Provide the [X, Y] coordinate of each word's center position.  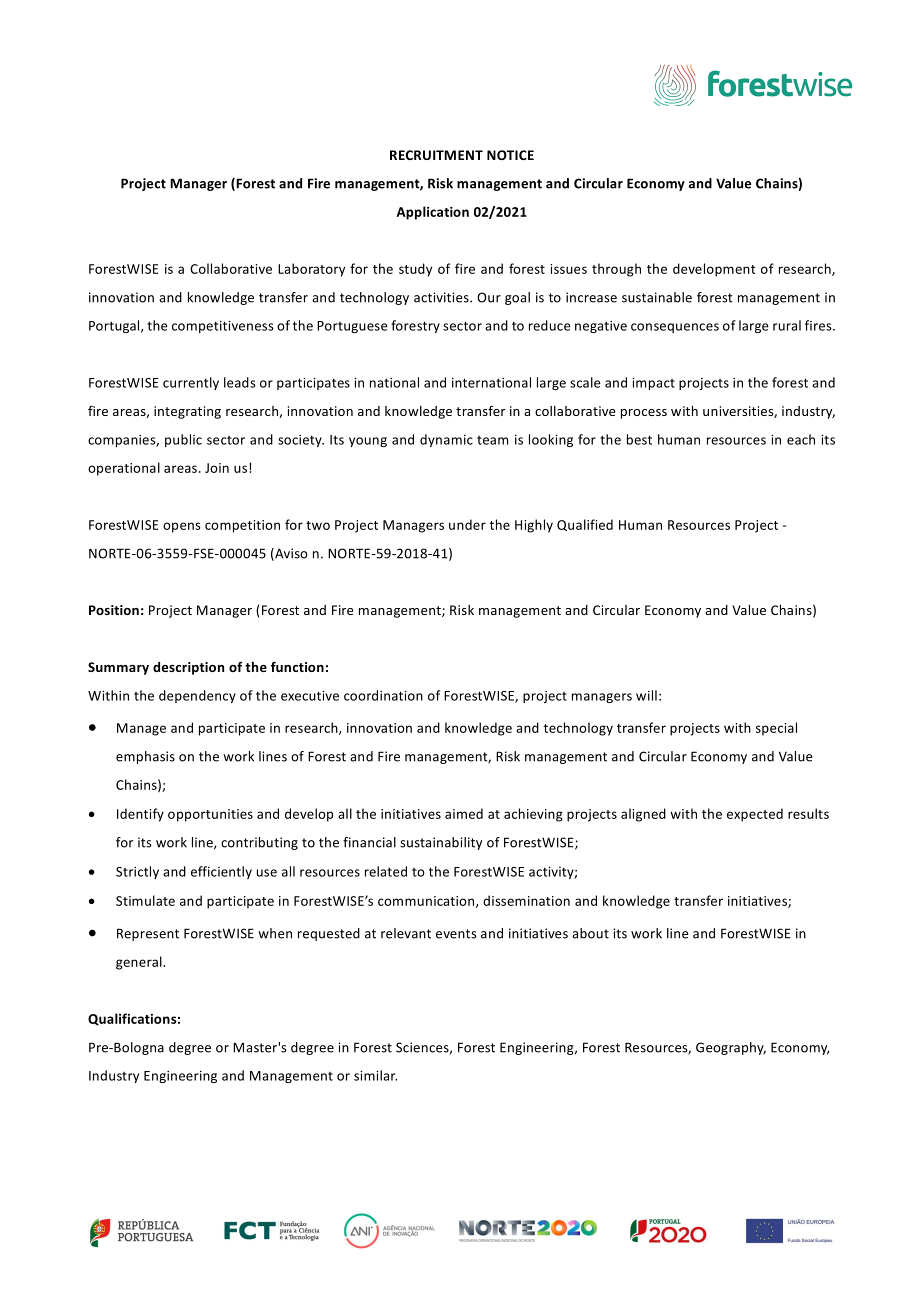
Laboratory [311, 270]
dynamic [446, 440]
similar [375, 1075]
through [616, 270]
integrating [187, 412]
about [590, 933]
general [140, 963]
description [188, 668]
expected [755, 815]
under [467, 524]
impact [653, 384]
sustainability [441, 843]
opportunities [210, 815]
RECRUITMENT [436, 155]
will [646, 695]
